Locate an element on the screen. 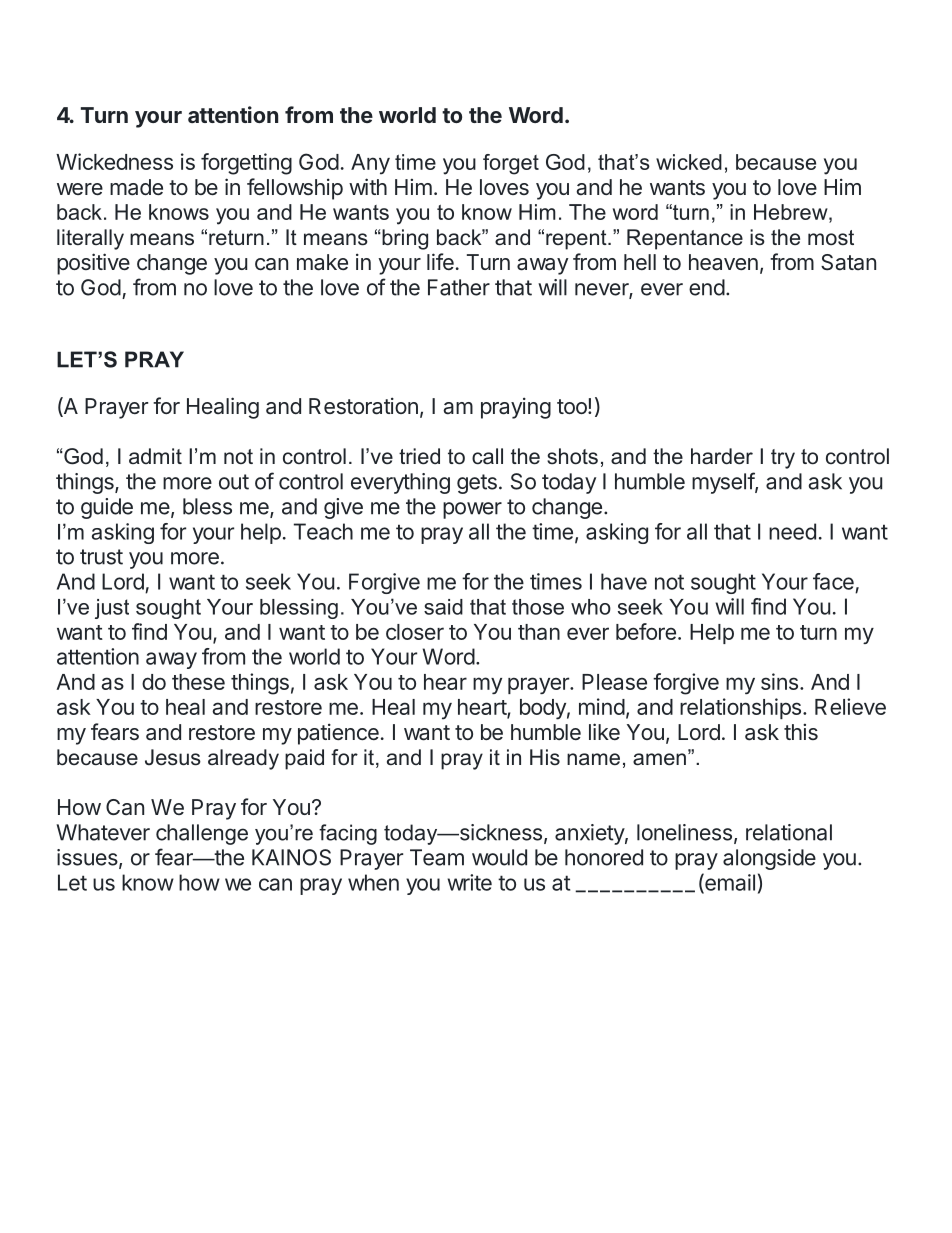 The height and width of the screenshot is (1233, 952). Father is located at coordinates (459, 287).
